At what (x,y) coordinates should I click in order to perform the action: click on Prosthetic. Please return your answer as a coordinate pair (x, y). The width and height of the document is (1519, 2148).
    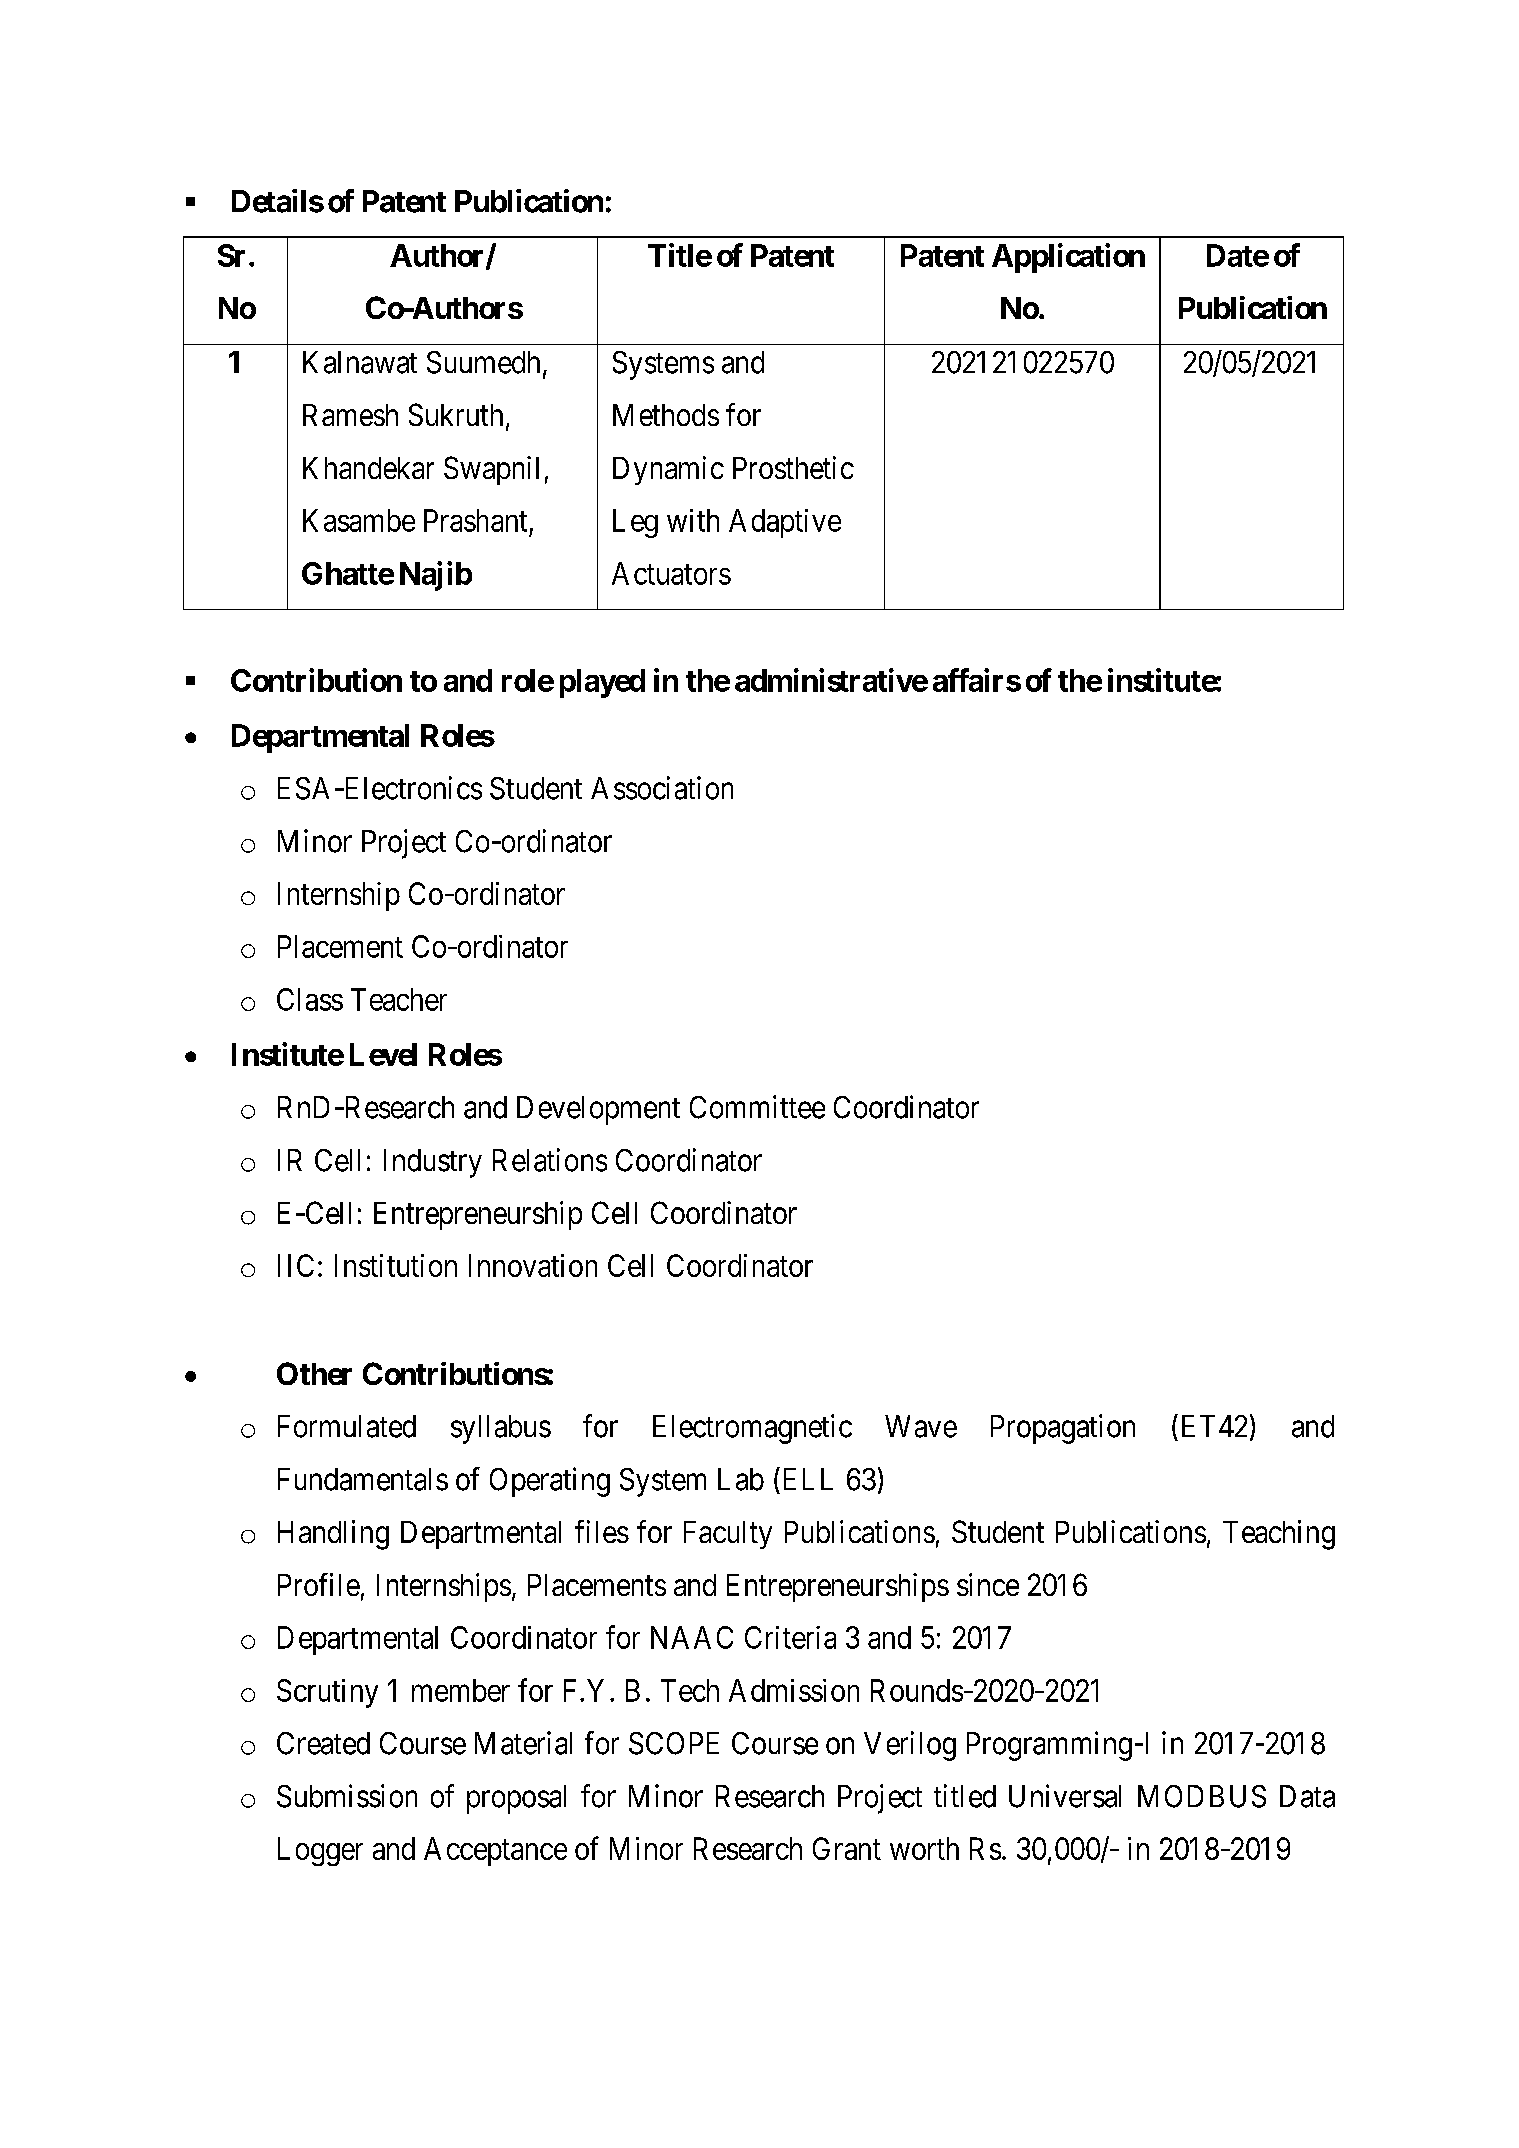
    Looking at the image, I should click on (793, 467).
